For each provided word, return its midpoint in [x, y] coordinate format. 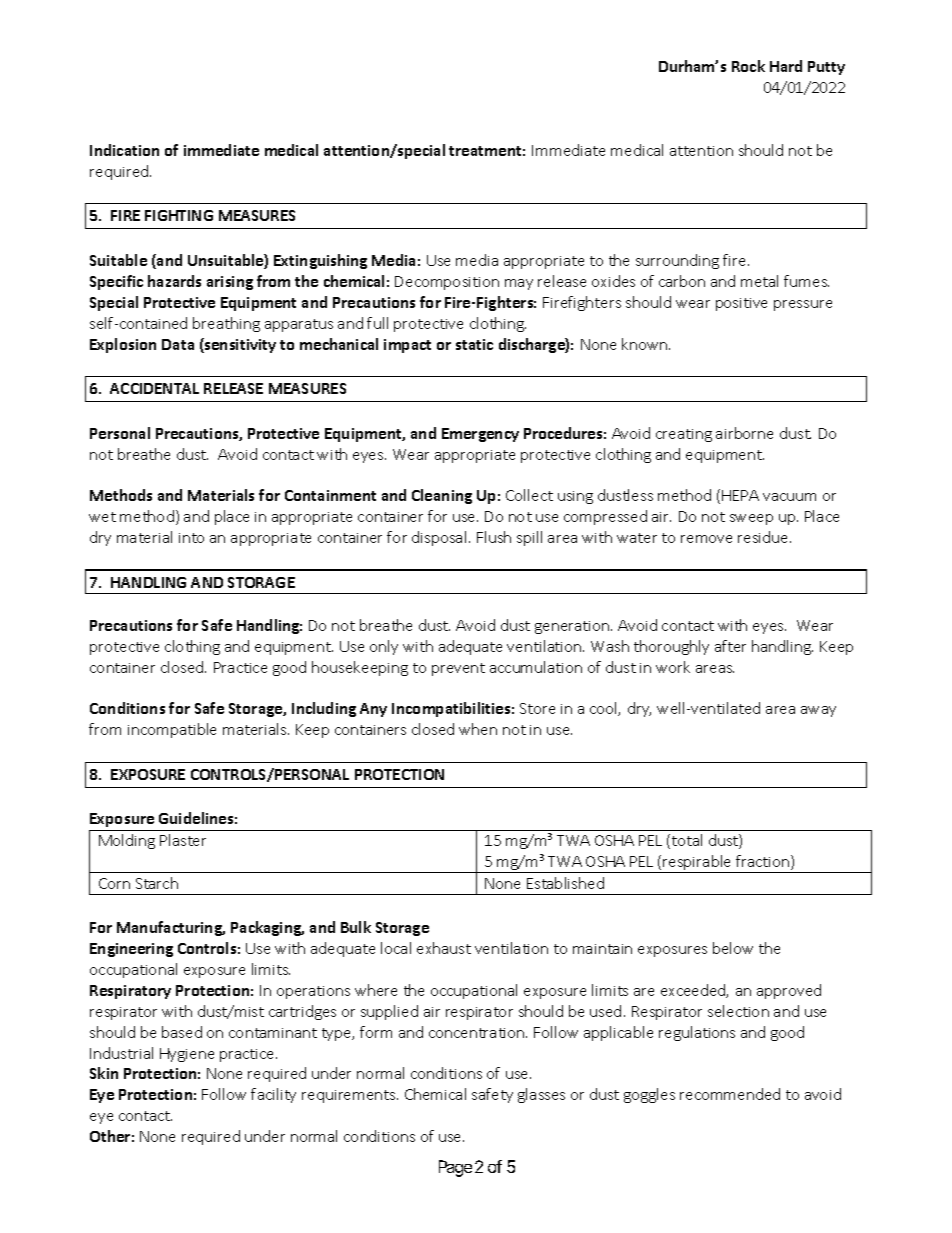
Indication [124, 150]
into [191, 538]
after [730, 646]
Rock [748, 66]
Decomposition [447, 283]
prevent [458, 669]
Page [455, 1168]
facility [273, 1095]
